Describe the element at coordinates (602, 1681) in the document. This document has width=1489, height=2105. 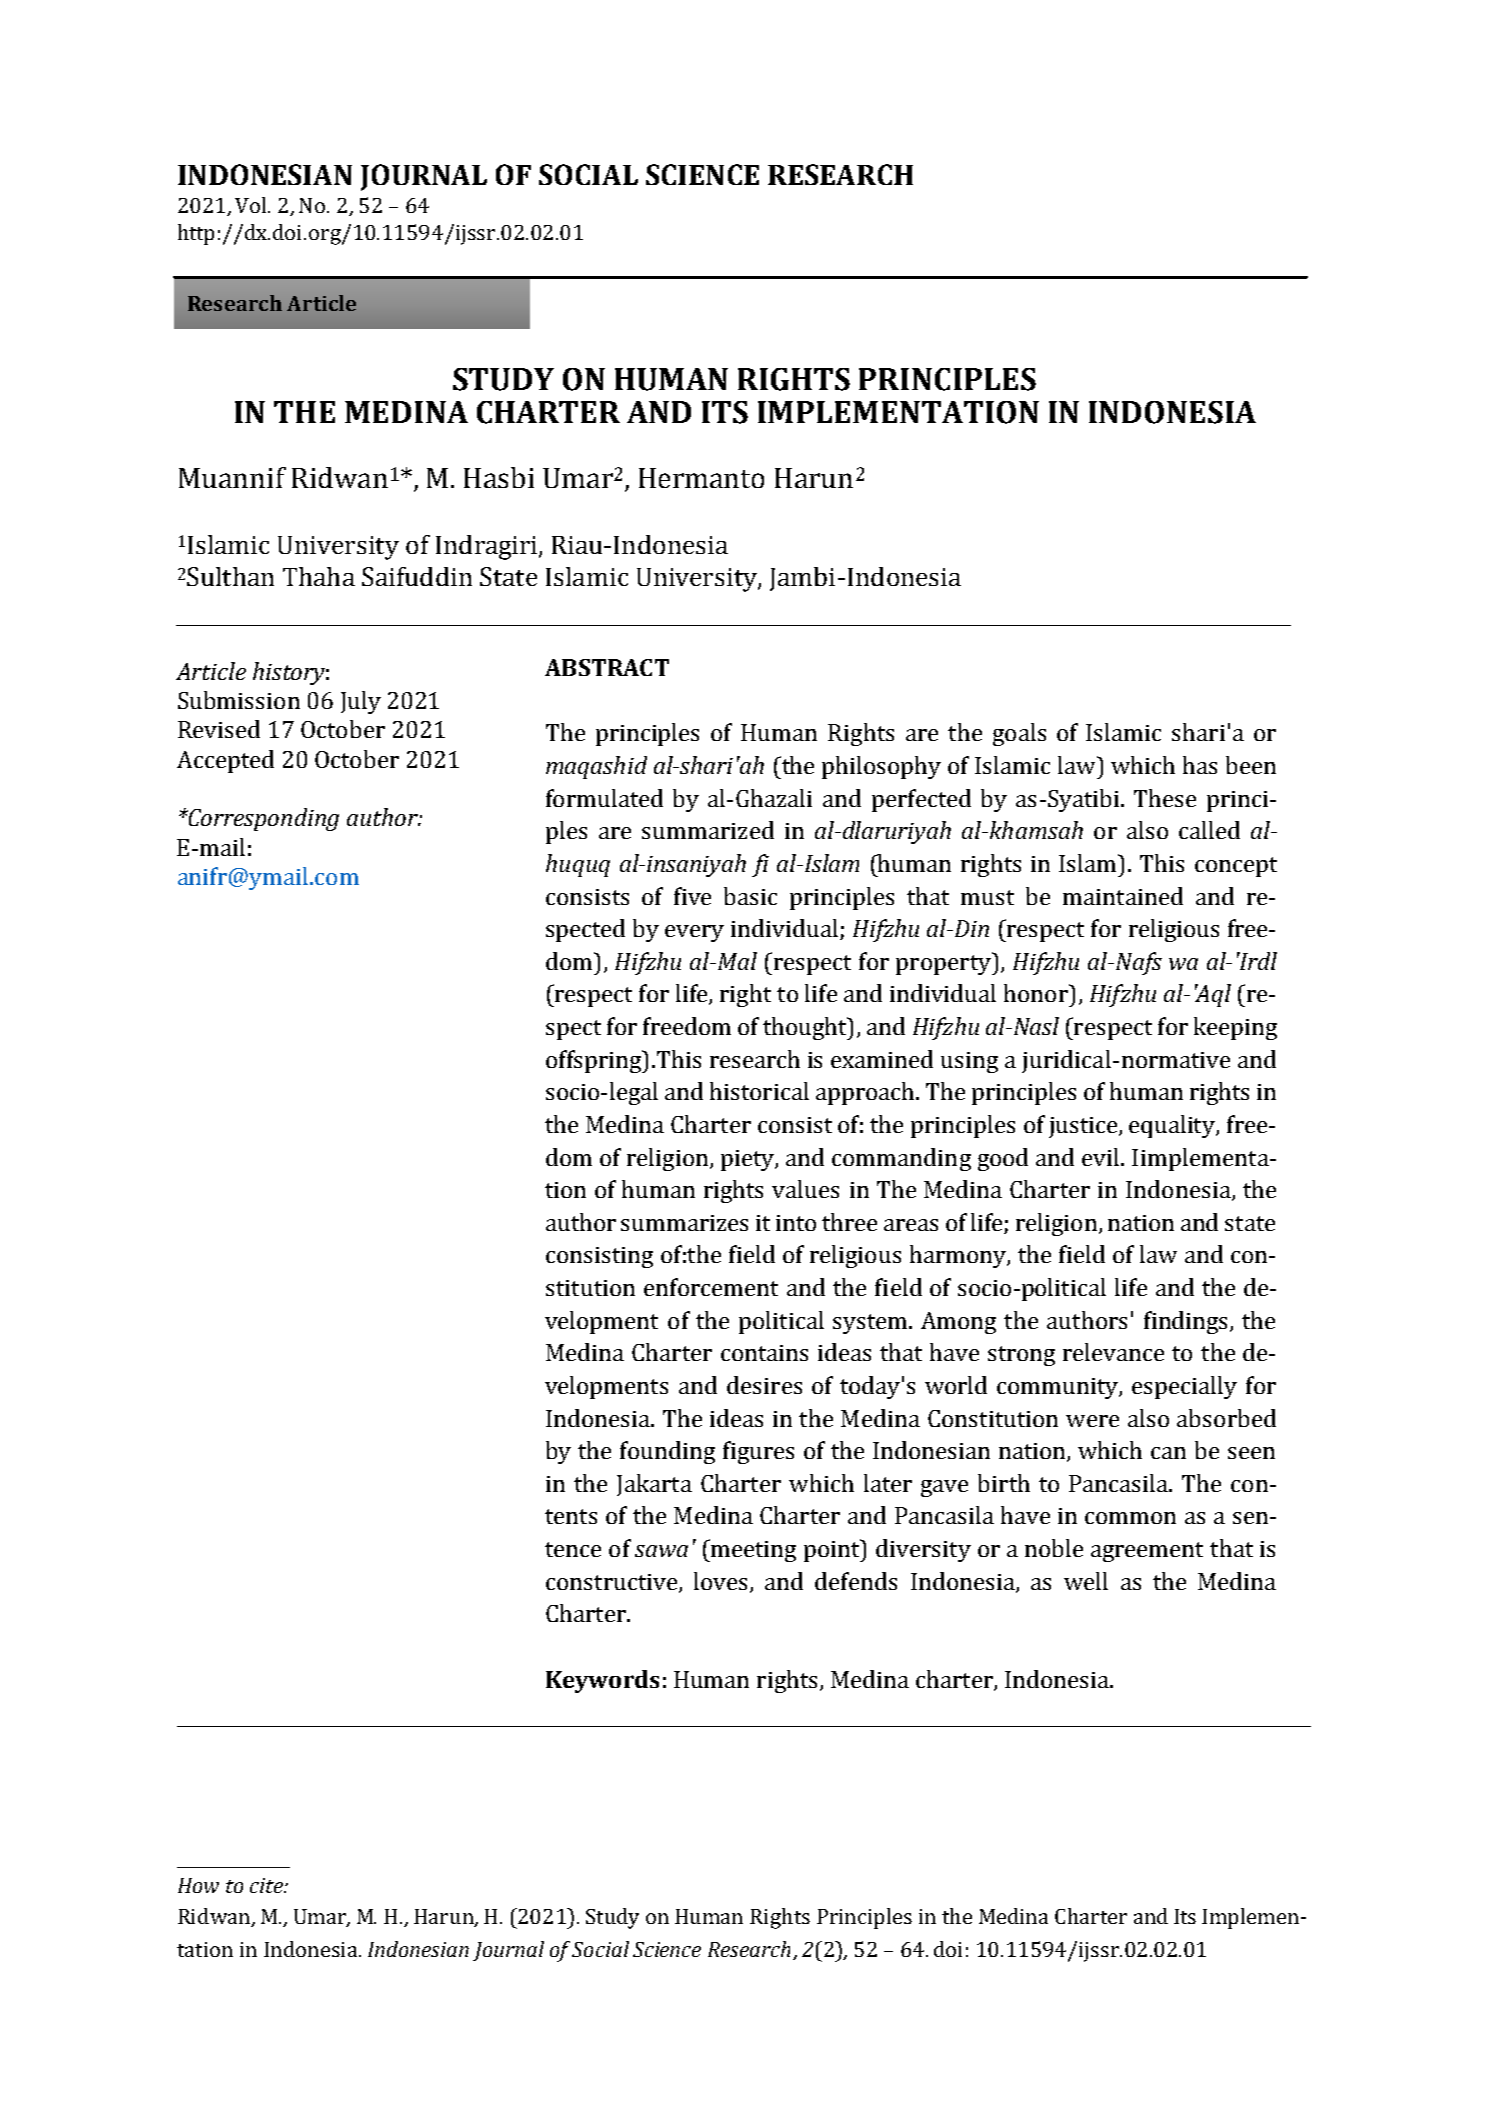
I see `Keywords` at that location.
